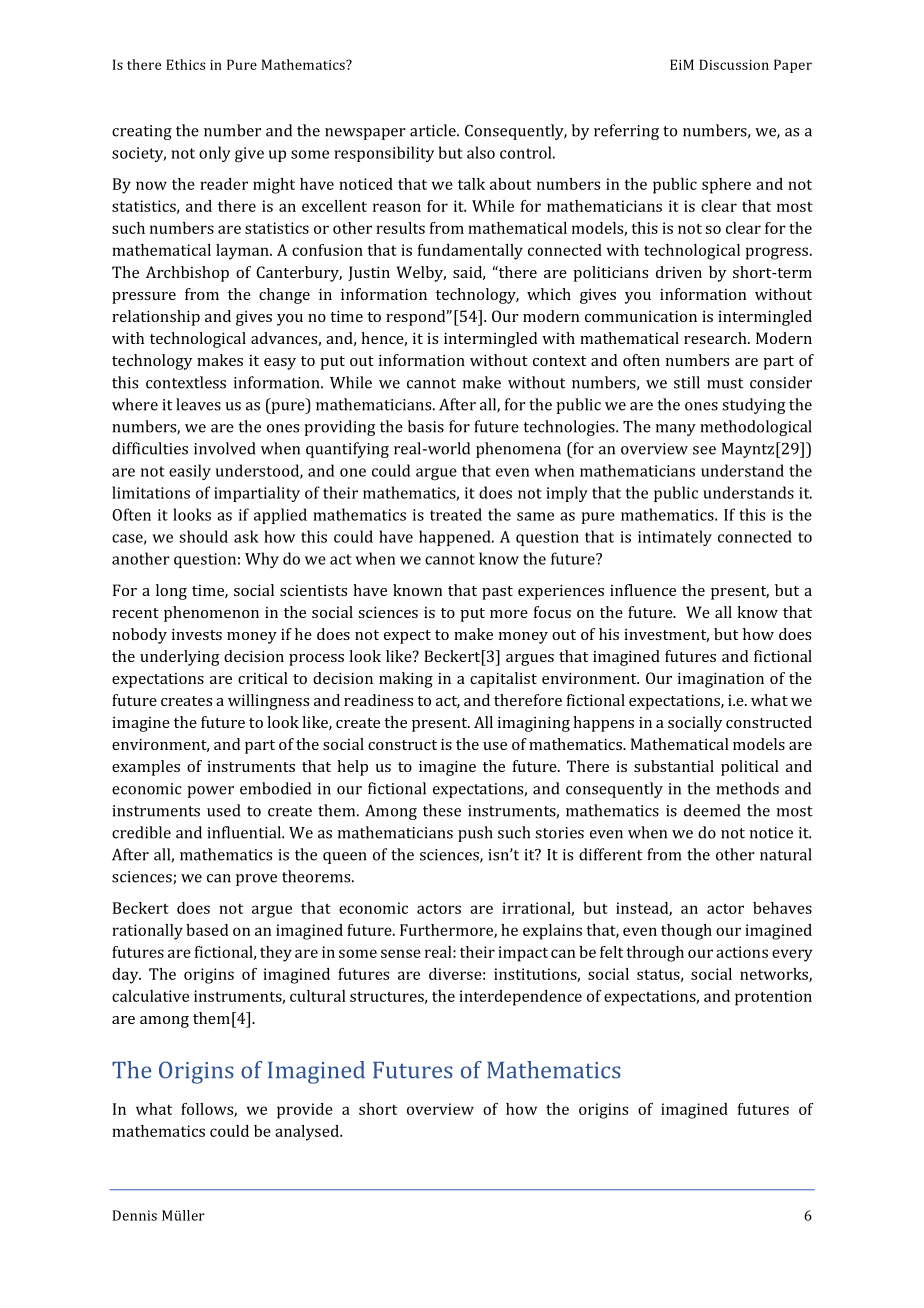 The height and width of the screenshot is (1308, 924). I want to click on analysed, so click(308, 1133).
